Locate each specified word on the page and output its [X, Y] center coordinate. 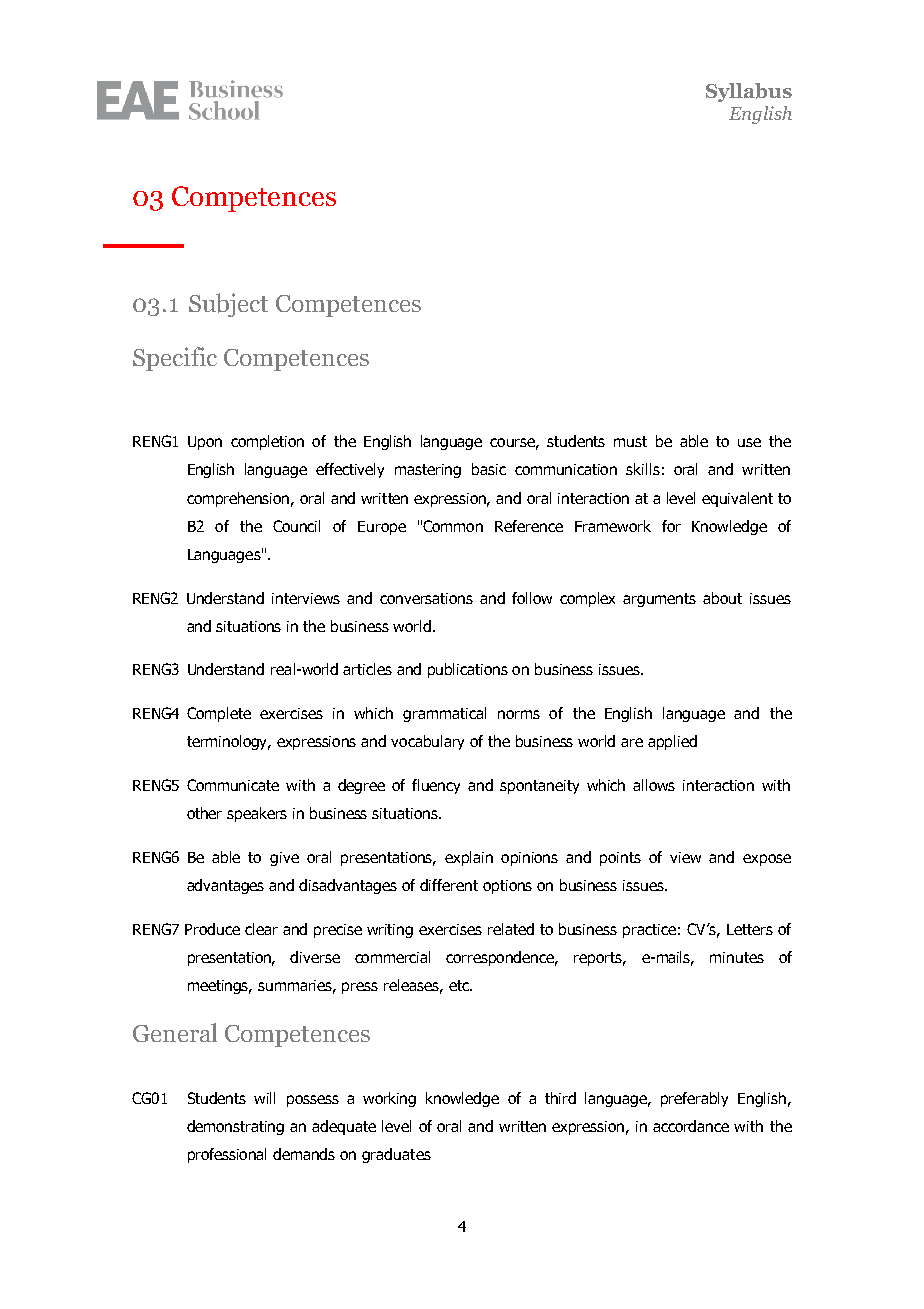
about [722, 598]
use [749, 442]
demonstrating [235, 1127]
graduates [396, 1155]
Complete [219, 714]
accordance [691, 1126]
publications [468, 670]
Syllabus [749, 92]
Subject [228, 305]
